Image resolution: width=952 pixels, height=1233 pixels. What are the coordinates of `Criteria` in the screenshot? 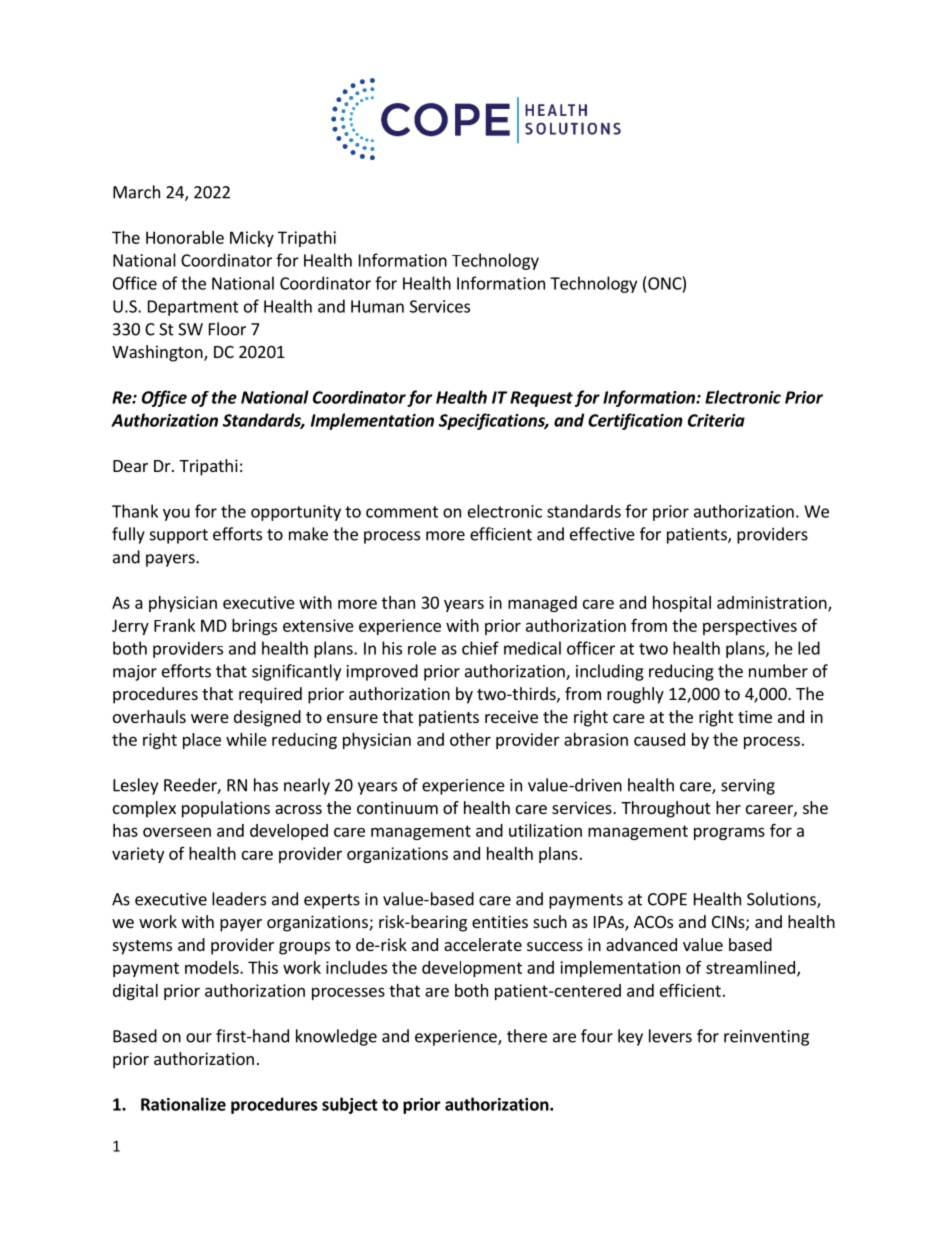 It's located at (716, 420).
